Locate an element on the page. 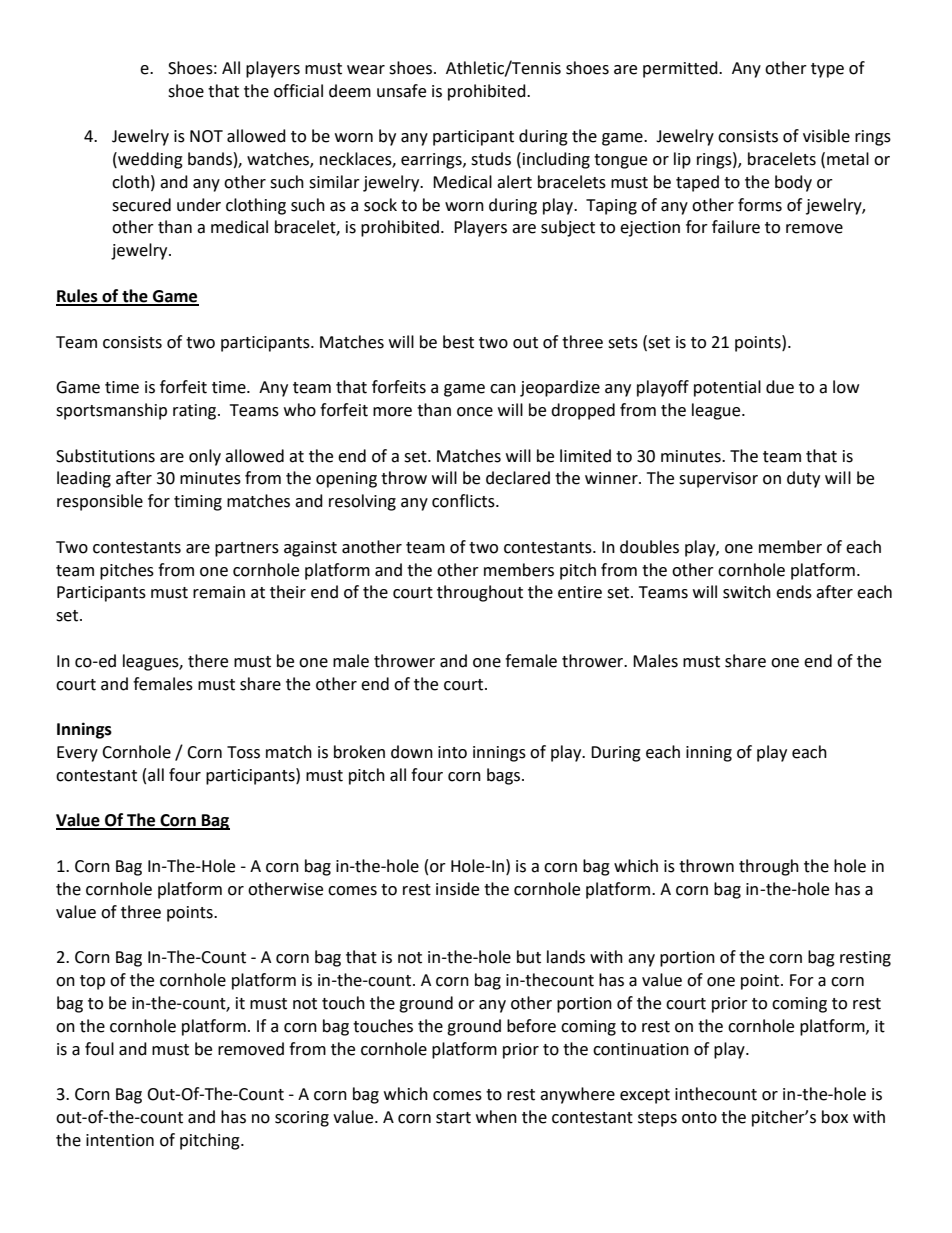 The width and height of the image is (952, 1233). into is located at coordinates (452, 752).
